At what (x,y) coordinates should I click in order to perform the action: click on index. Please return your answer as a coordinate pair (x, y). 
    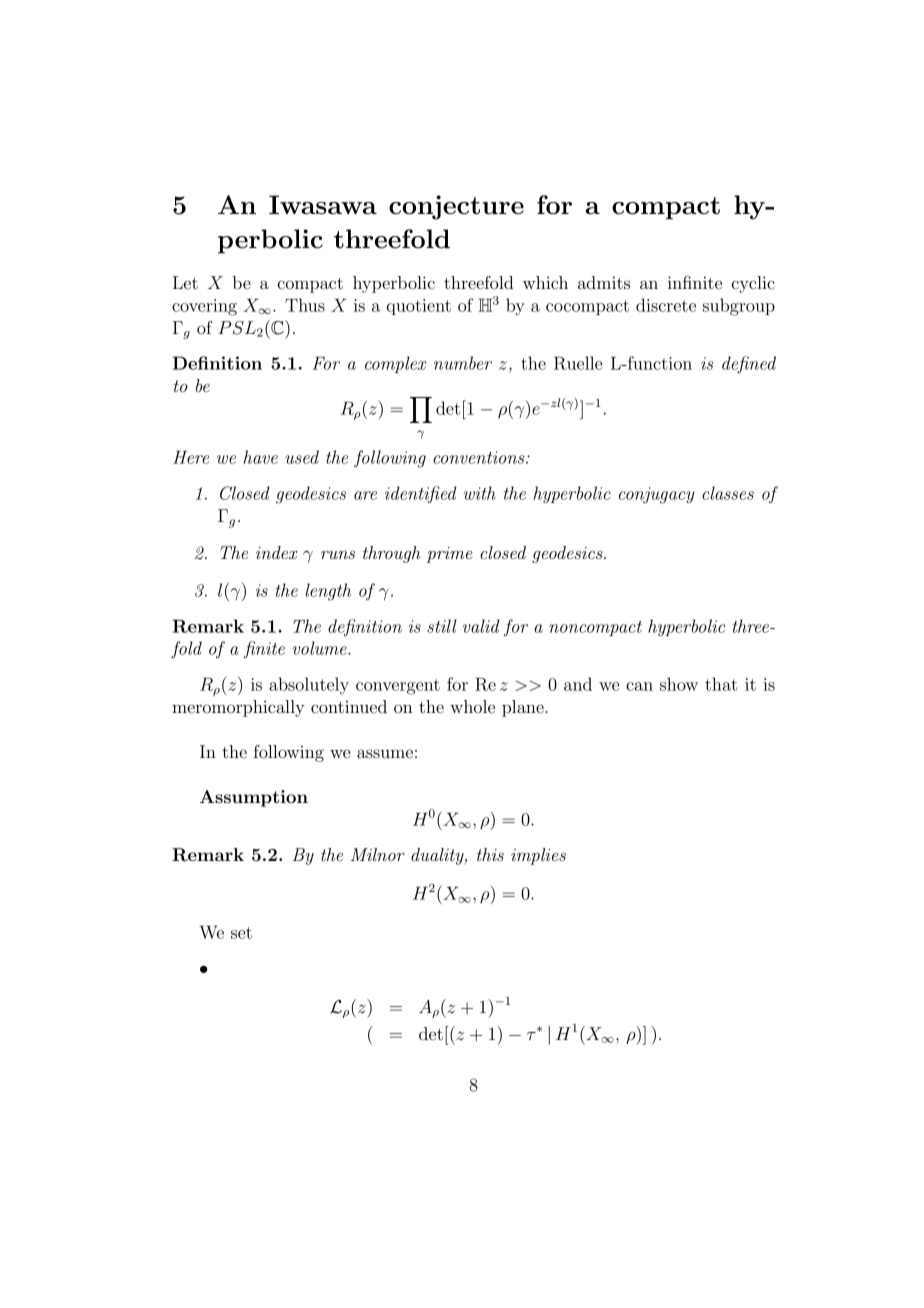
    Looking at the image, I should click on (277, 552).
